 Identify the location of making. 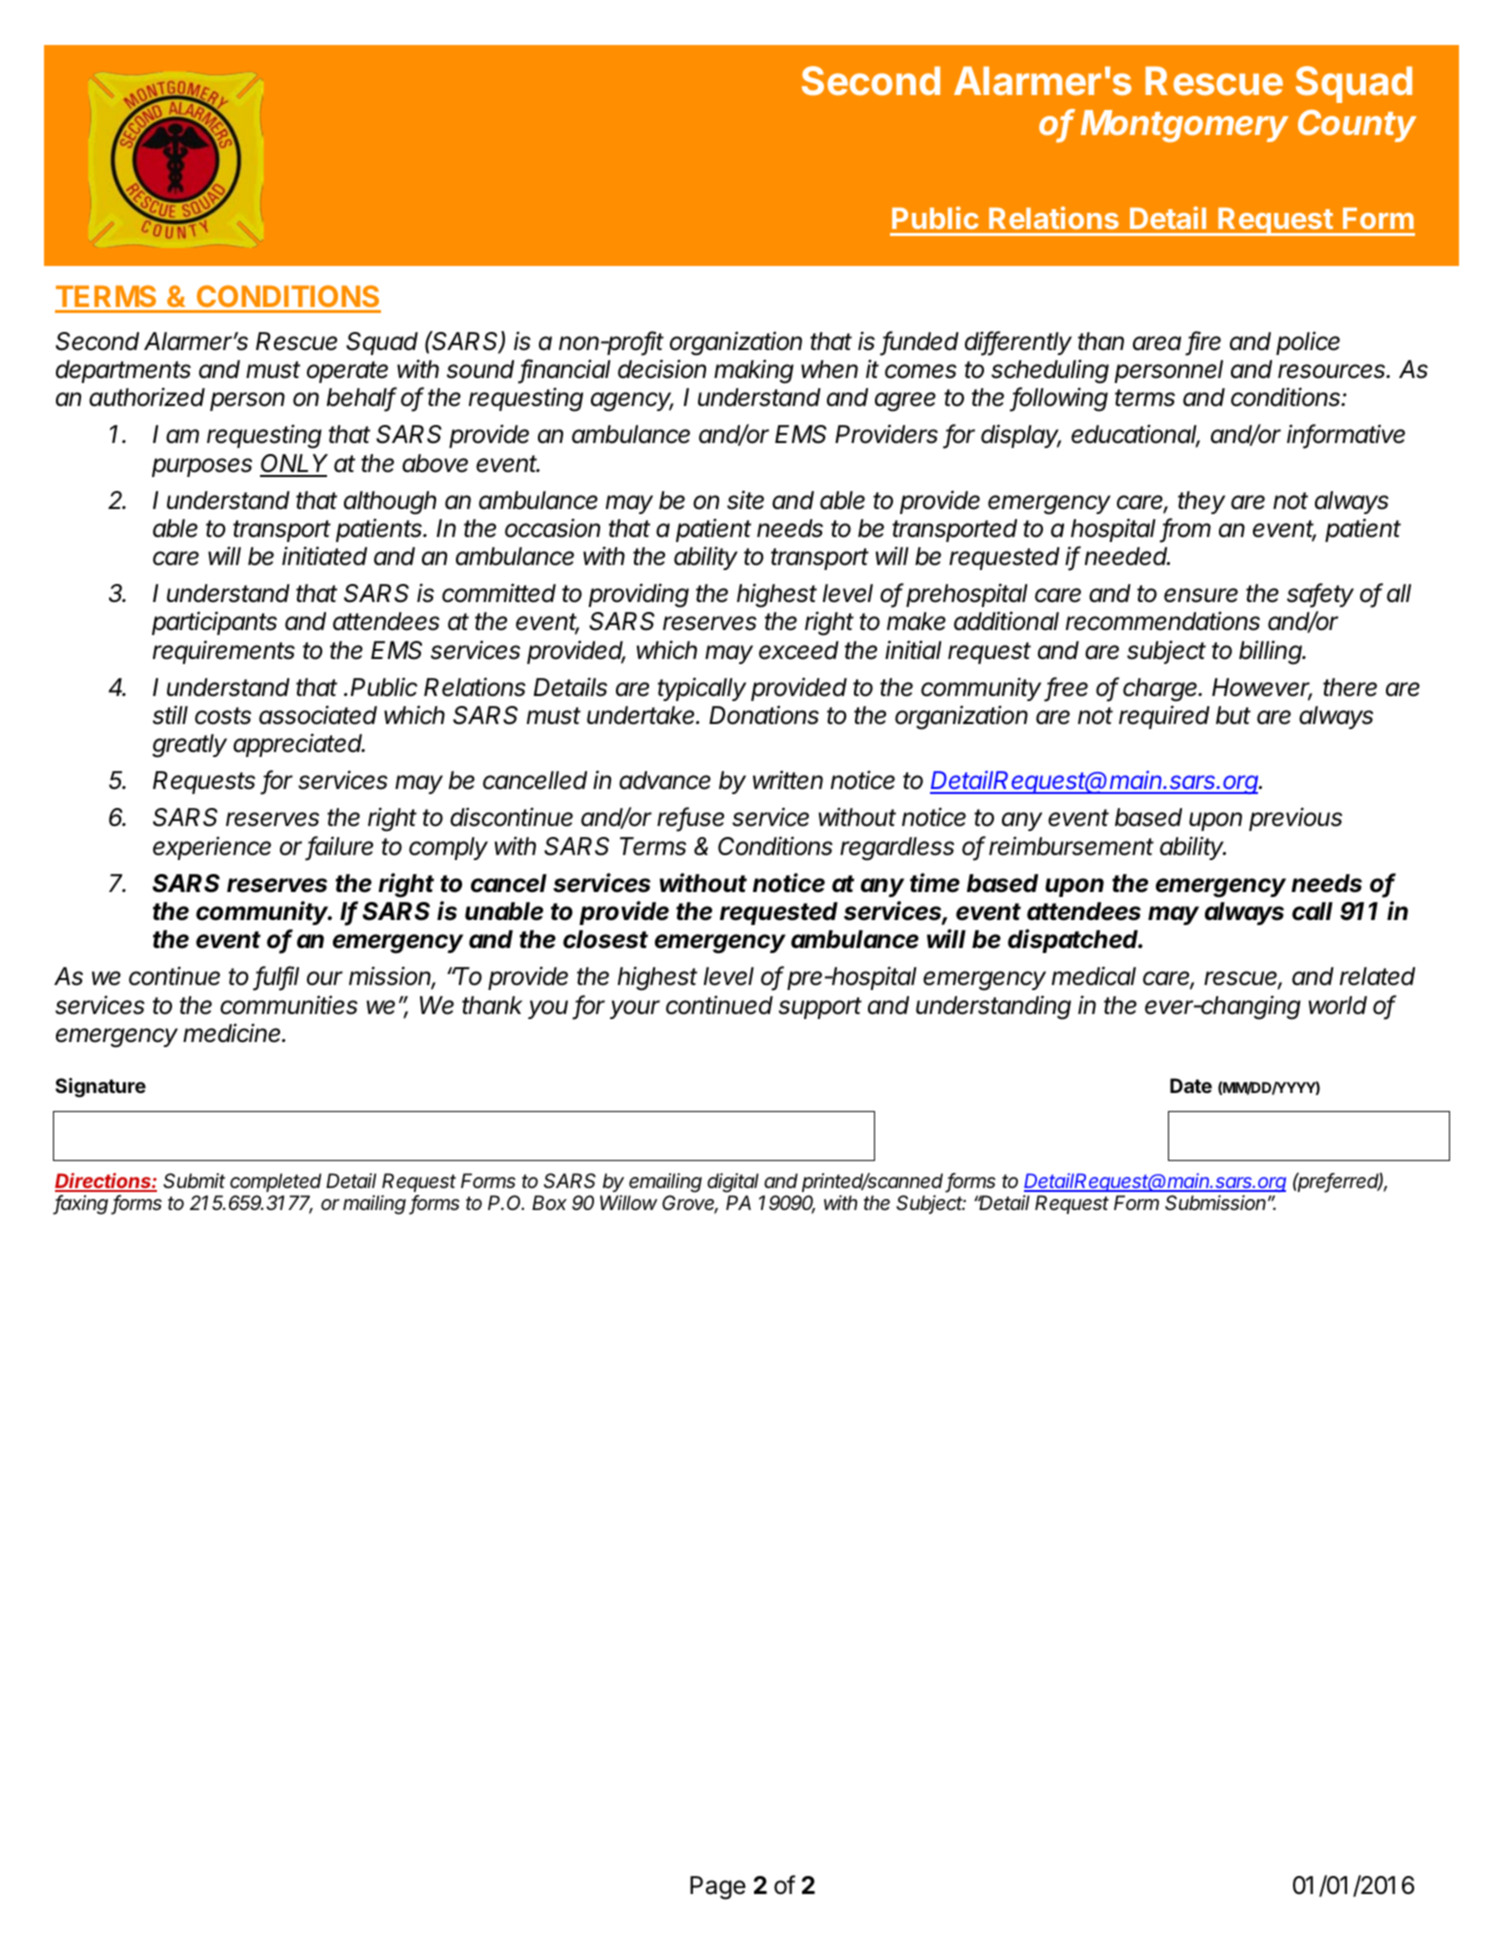
(754, 371).
